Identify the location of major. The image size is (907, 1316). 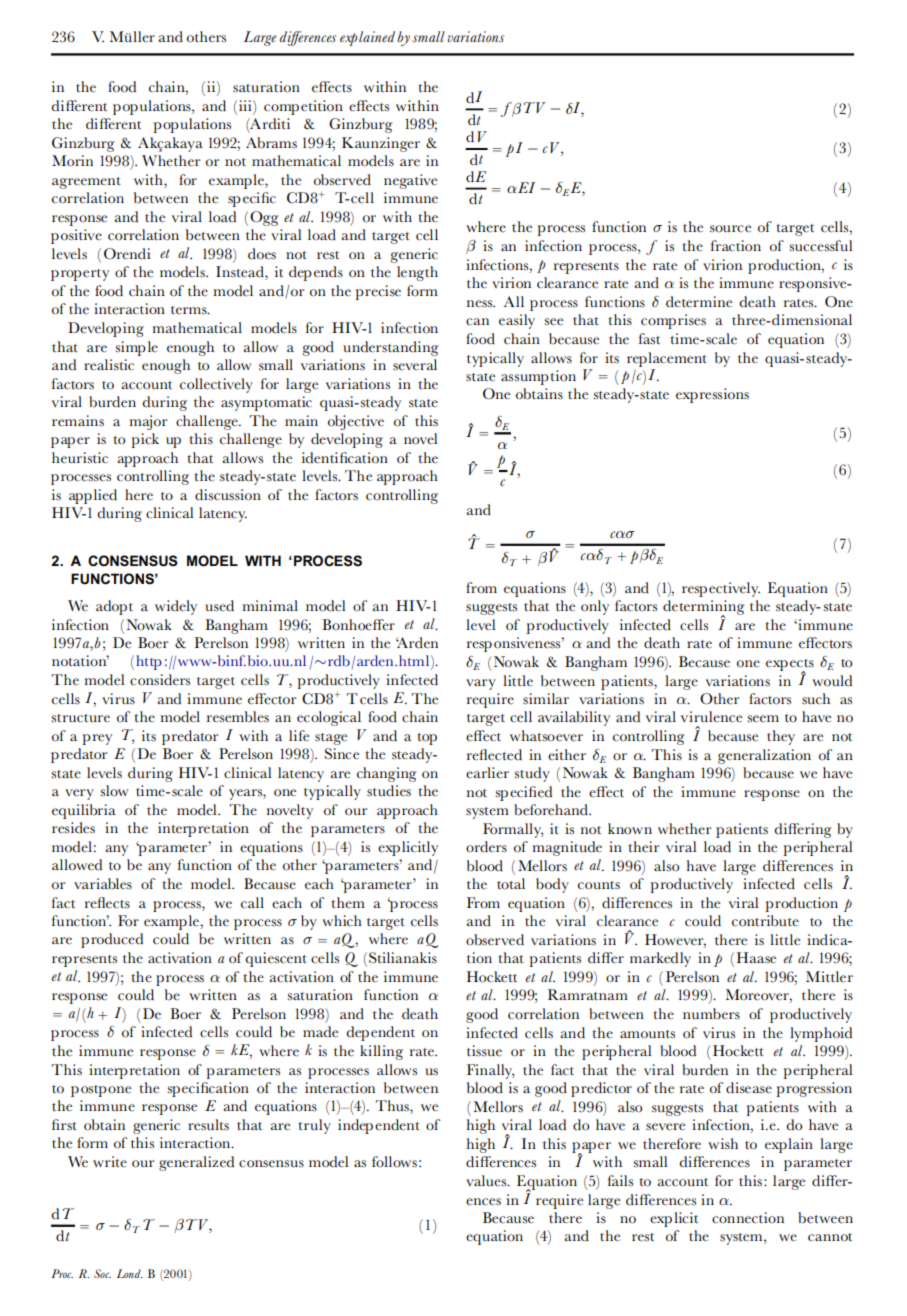
(149, 422).
